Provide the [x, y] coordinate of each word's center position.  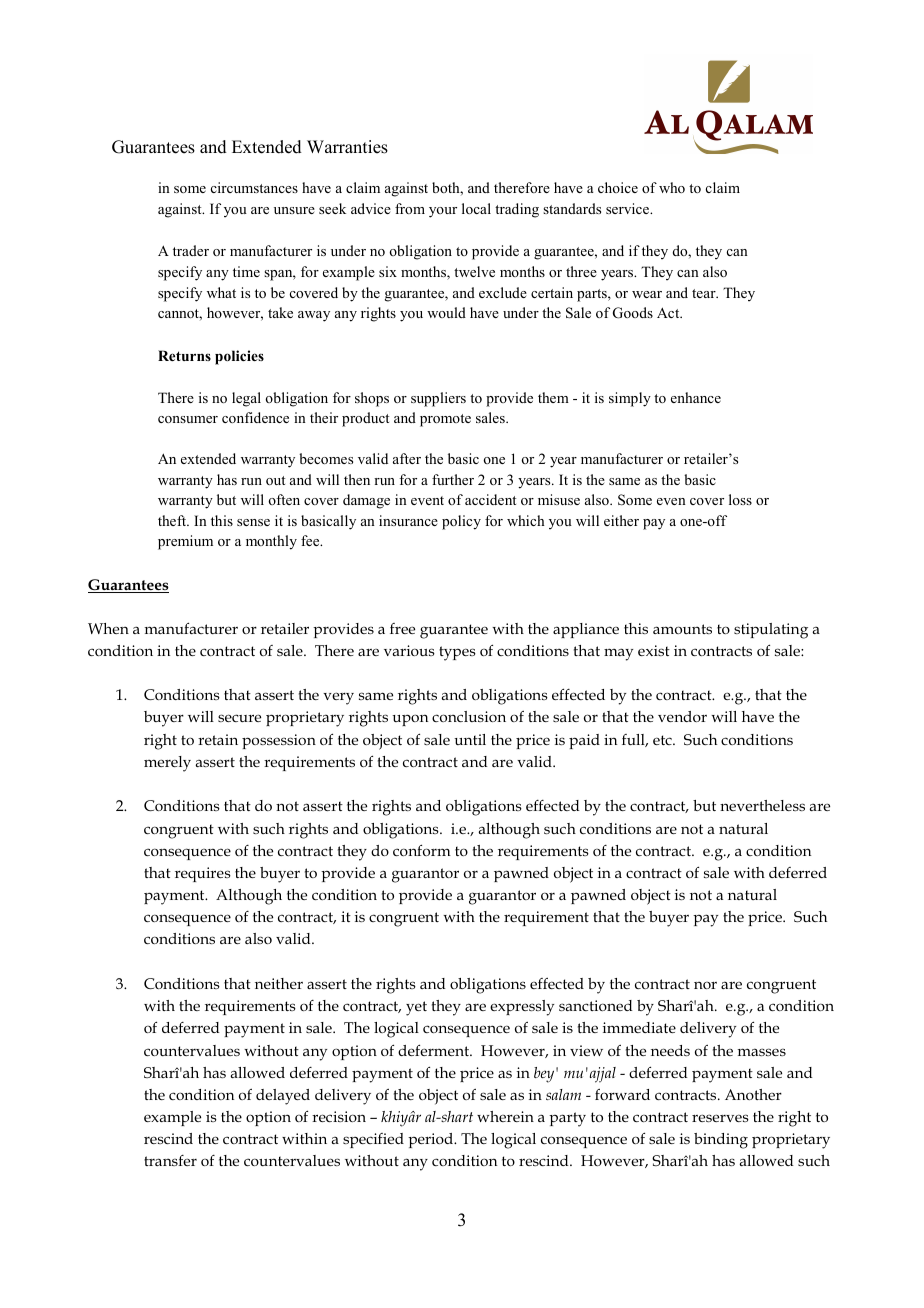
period [431, 1140]
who [672, 187]
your [443, 212]
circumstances [254, 187]
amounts [682, 629]
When [108, 628]
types [457, 653]
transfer [170, 1160]
